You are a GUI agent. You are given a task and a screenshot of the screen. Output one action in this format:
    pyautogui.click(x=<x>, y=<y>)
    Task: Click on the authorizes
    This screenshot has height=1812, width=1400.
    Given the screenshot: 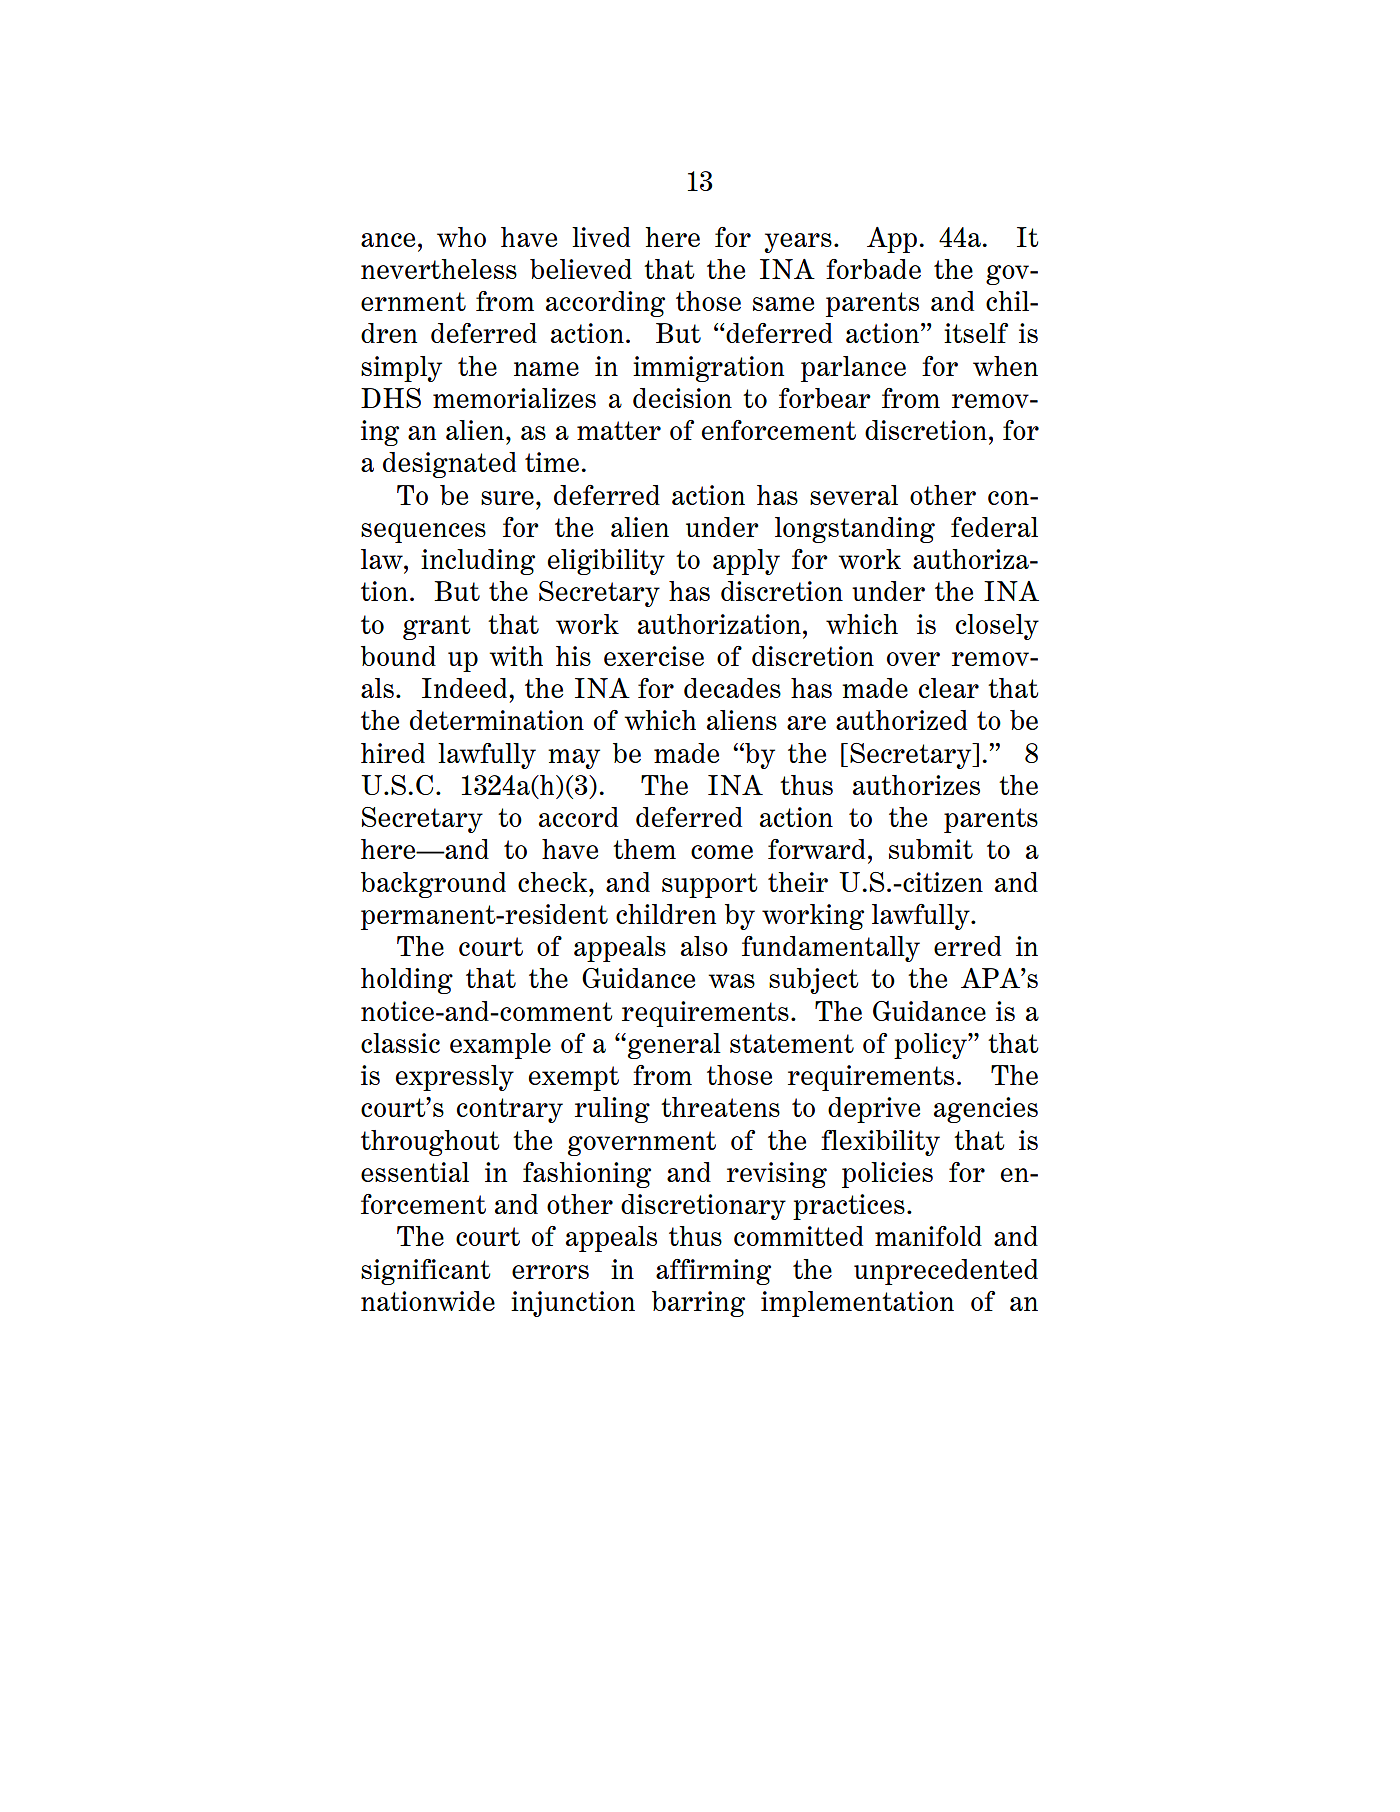 What is the action you would take?
    pyautogui.click(x=916, y=785)
